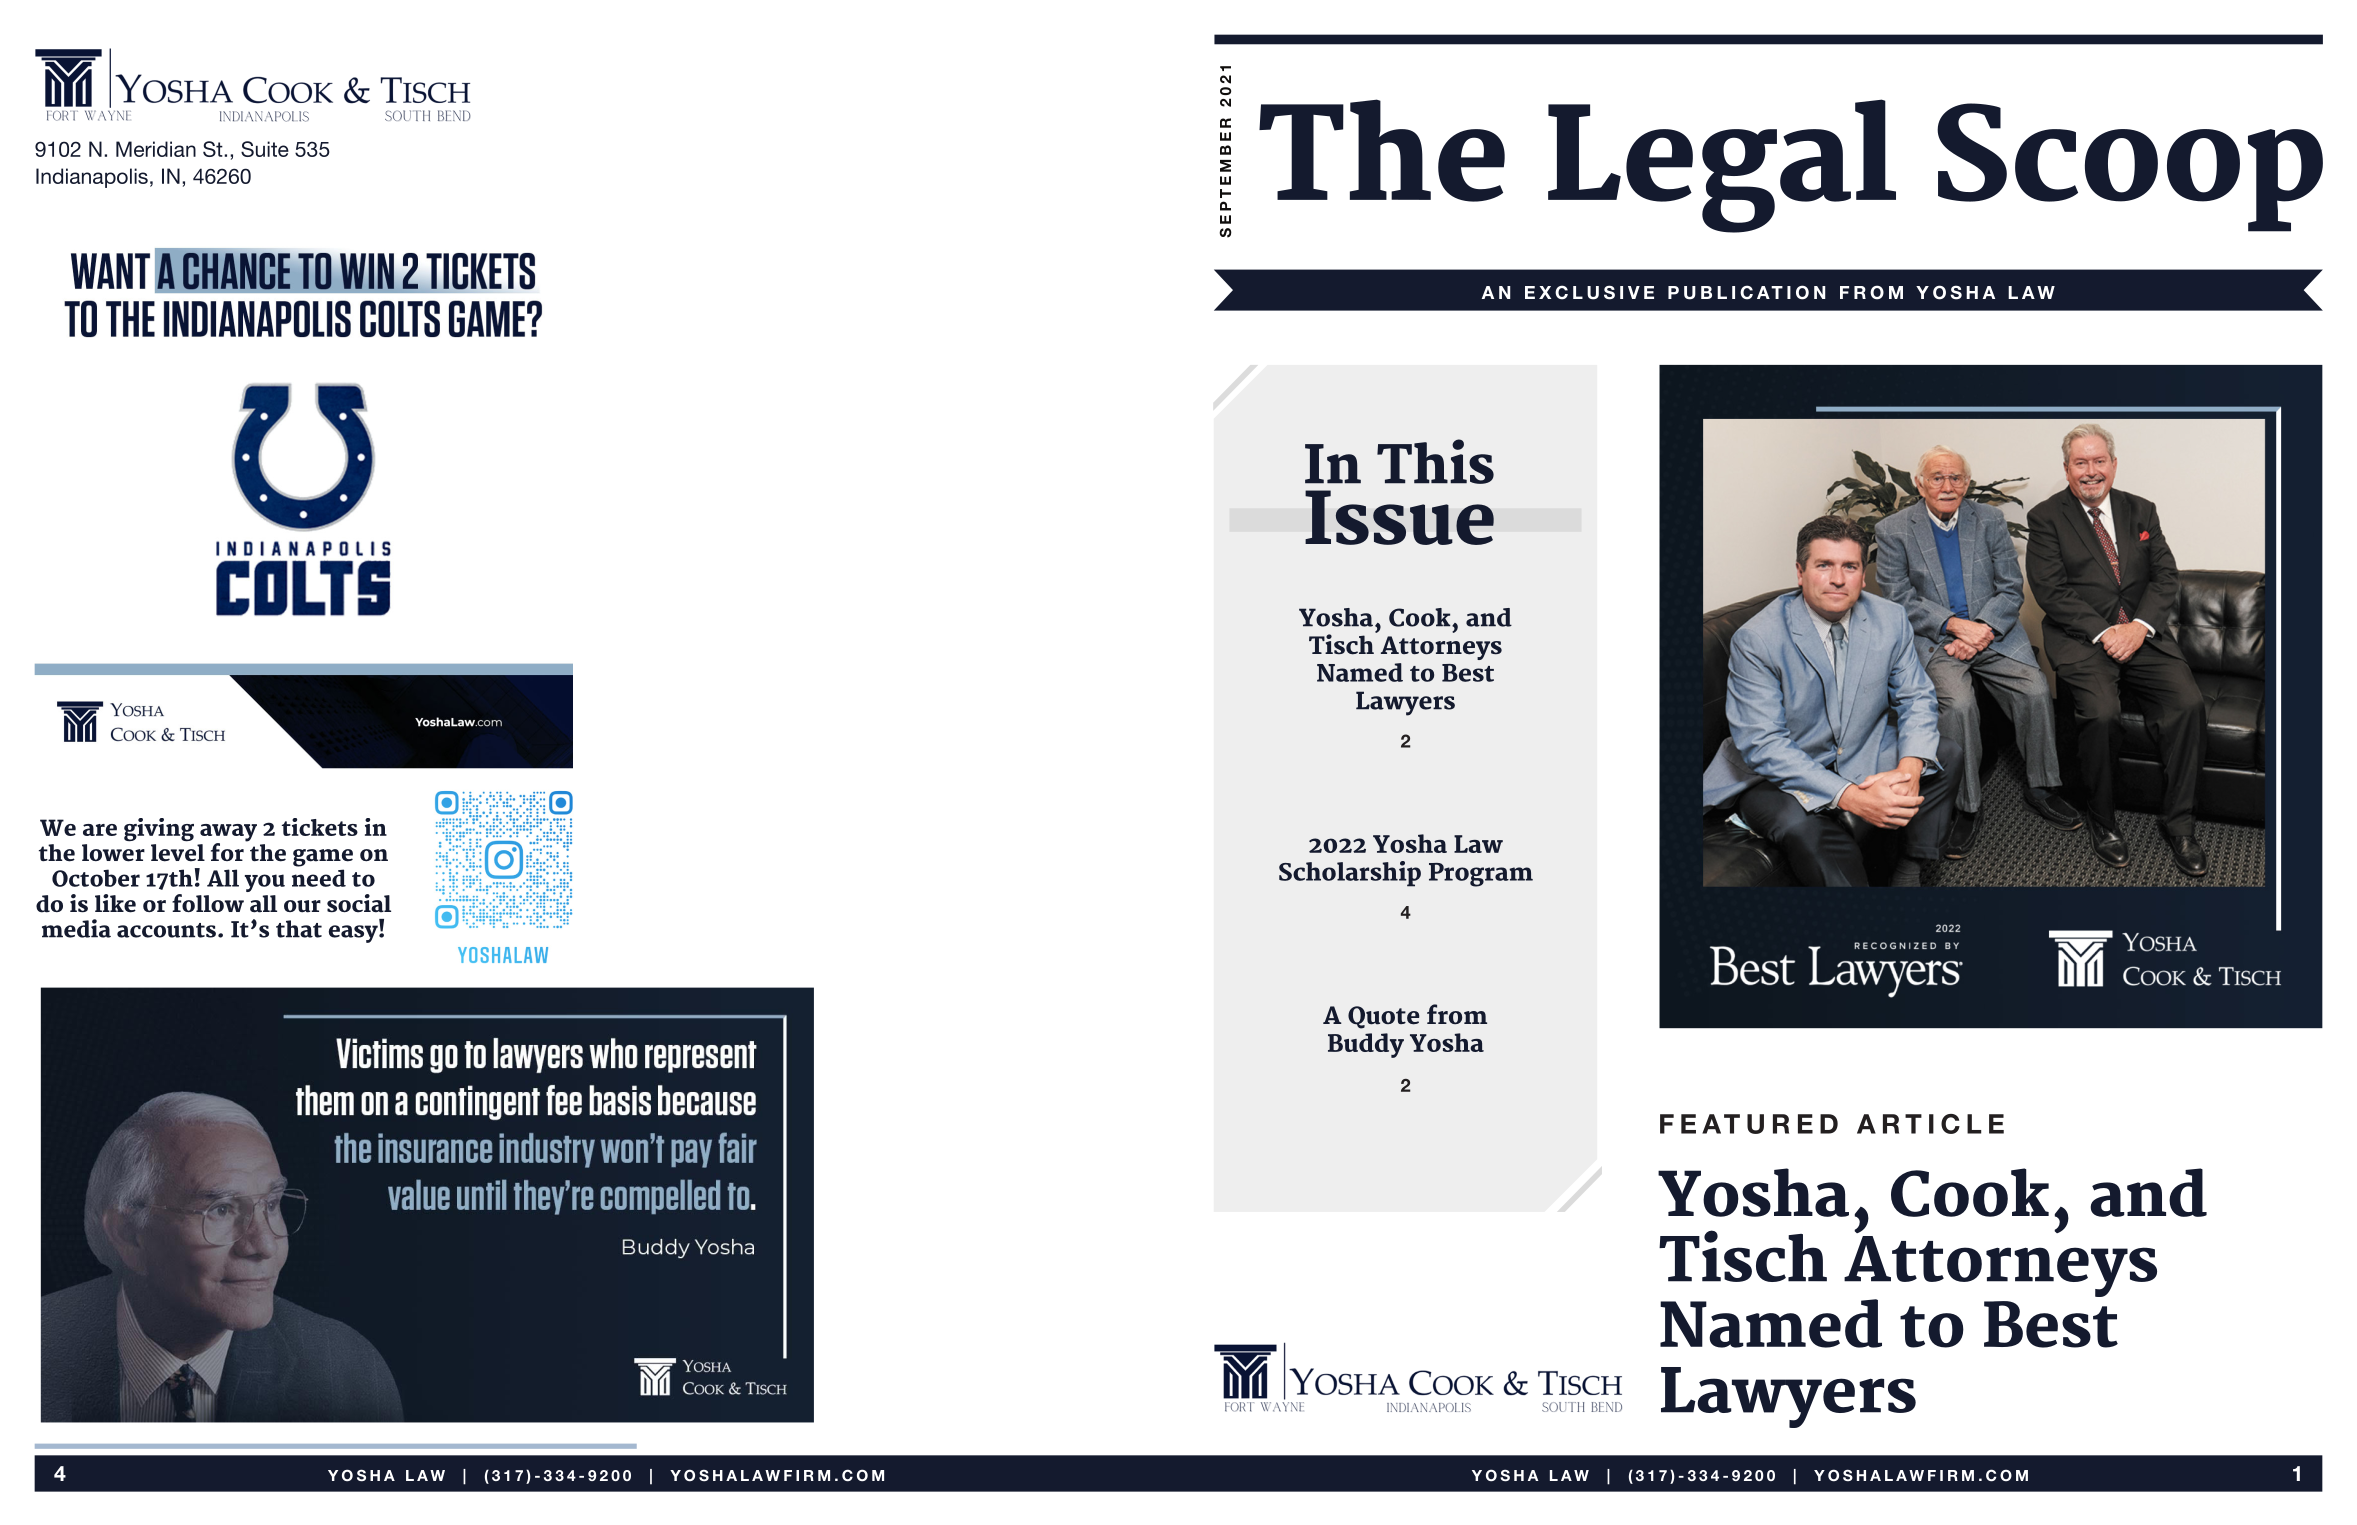 Image resolution: width=2357 pixels, height=1525 pixels. I want to click on Issue, so click(1399, 517).
